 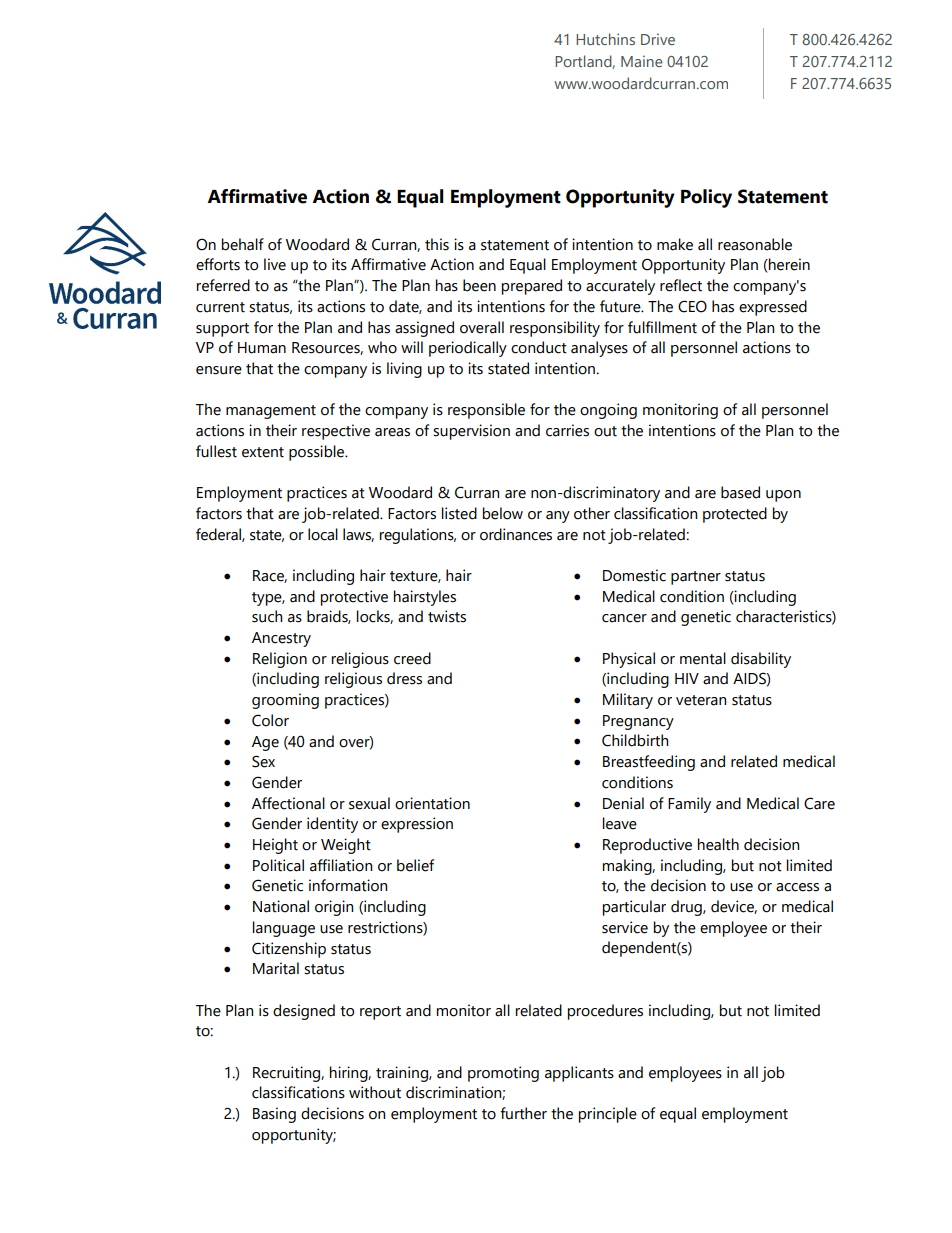 I want to click on Drive, so click(x=658, y=39).
